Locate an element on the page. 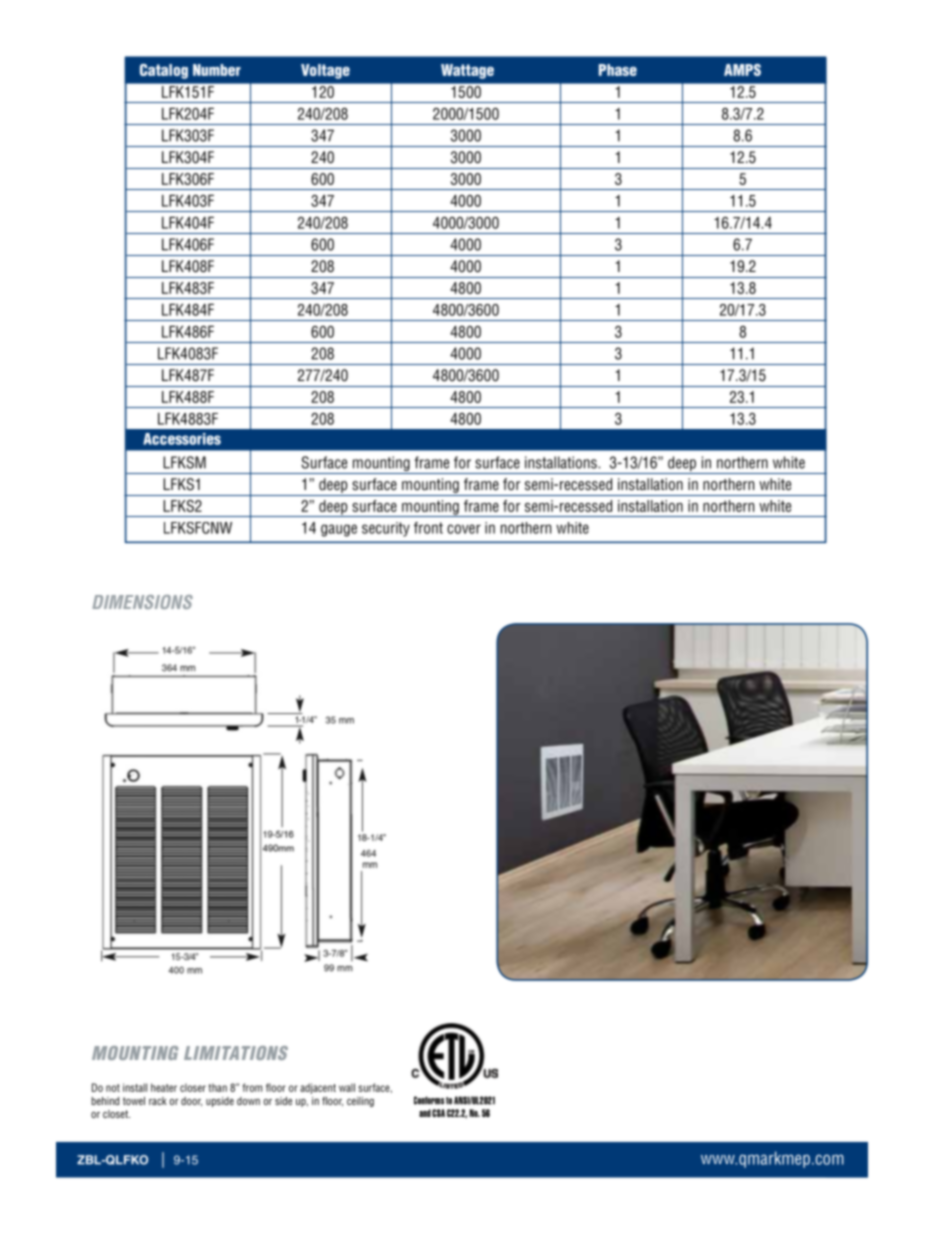  Conforms is located at coordinates (429, 1100).
